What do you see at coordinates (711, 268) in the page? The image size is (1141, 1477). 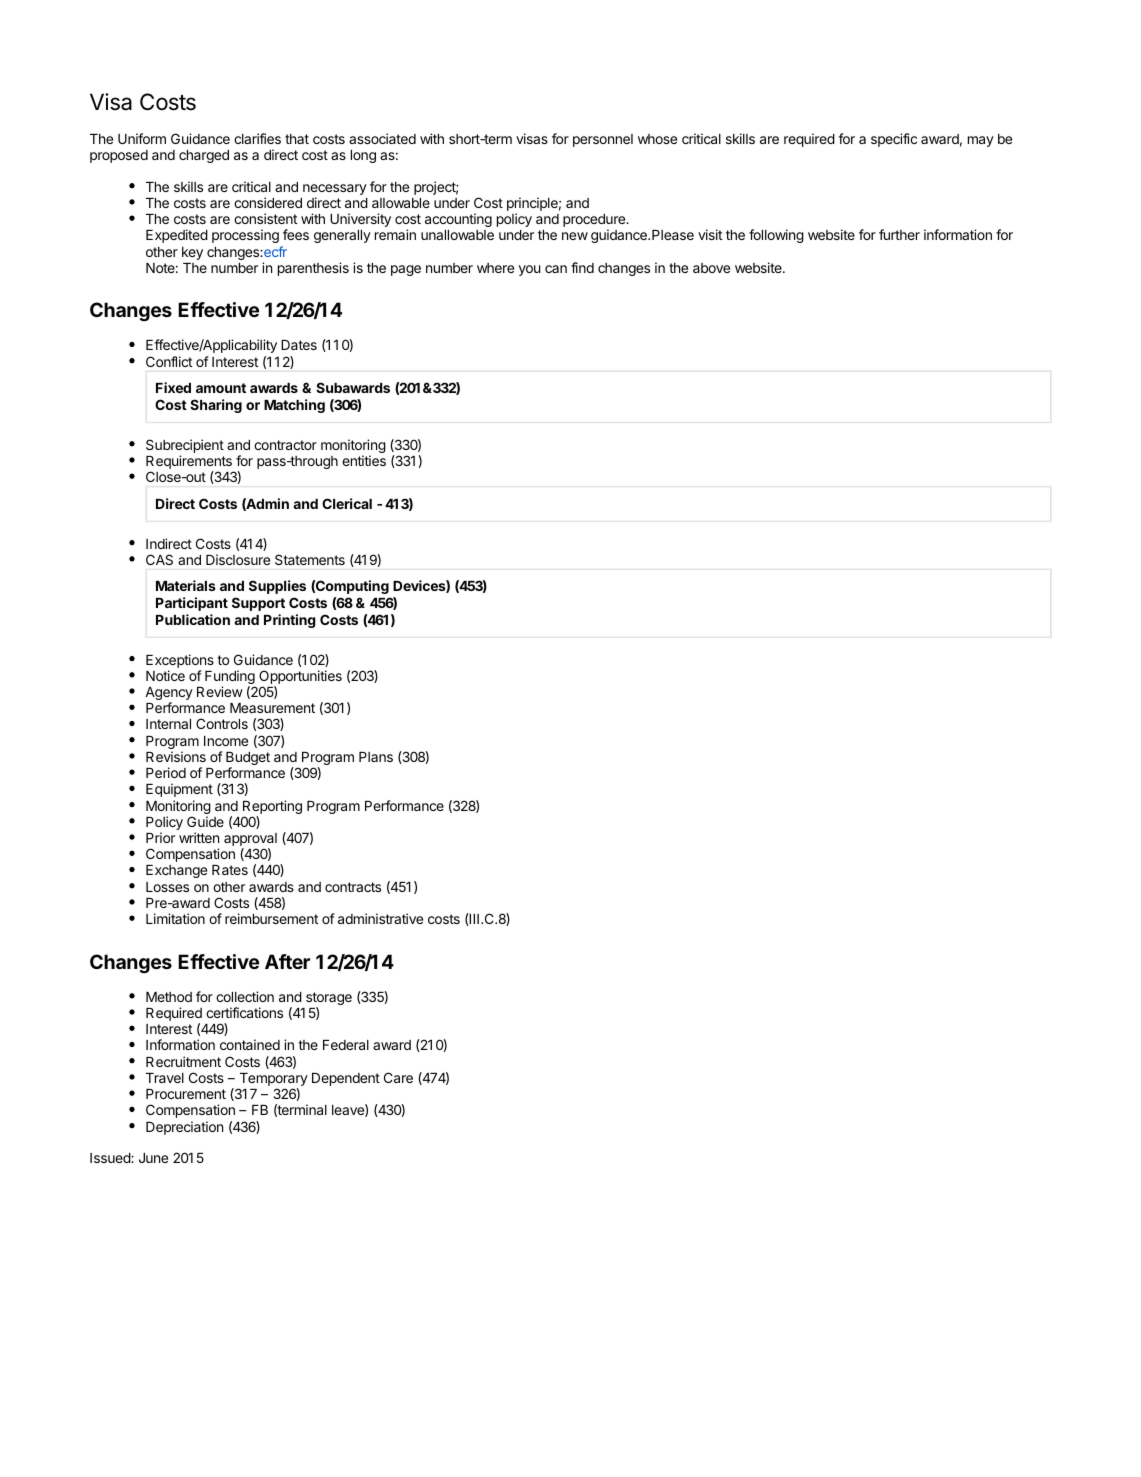 I see `above` at bounding box center [711, 268].
